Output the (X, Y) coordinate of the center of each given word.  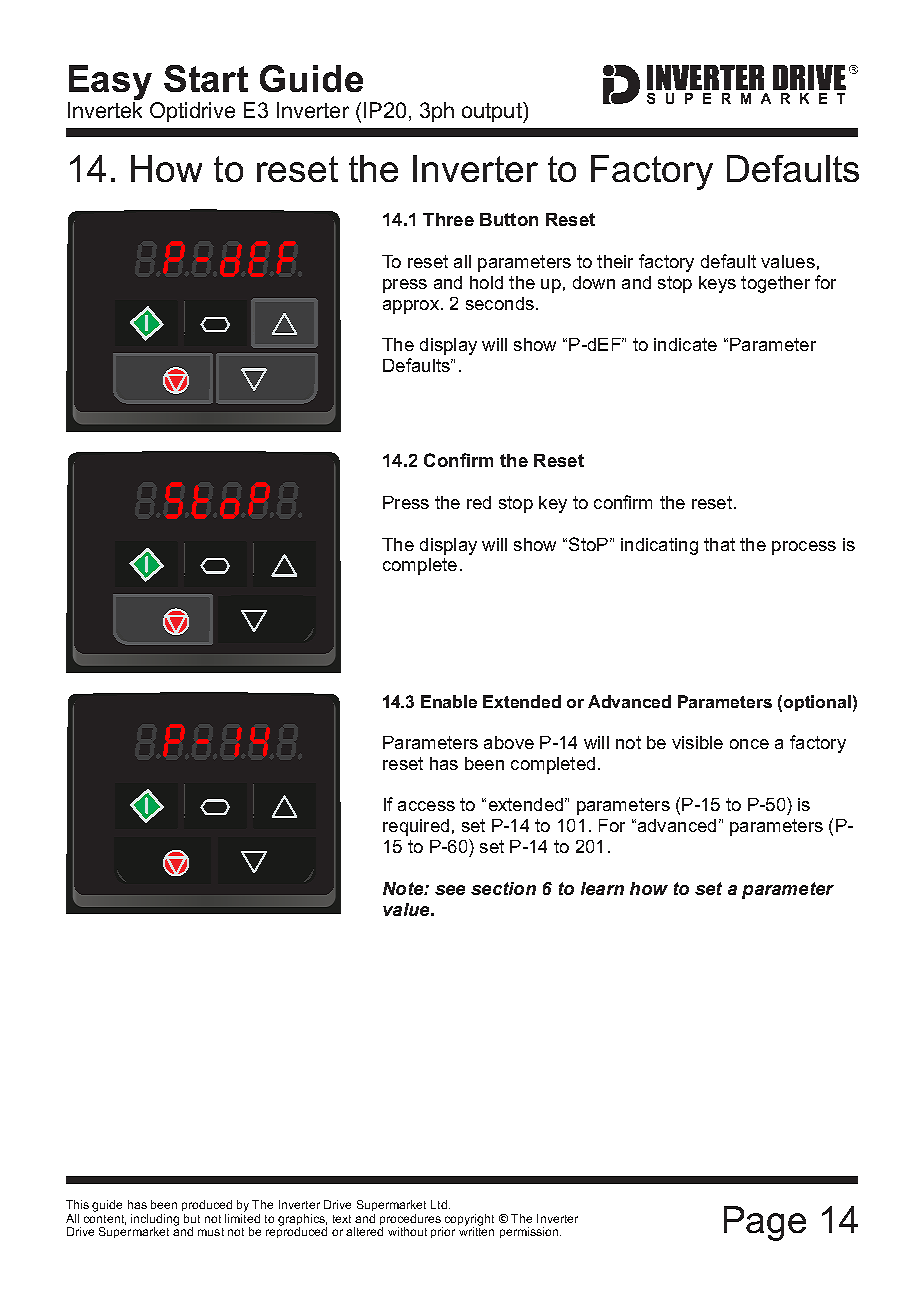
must (211, 1232)
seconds (500, 303)
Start (206, 78)
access (426, 806)
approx (411, 307)
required (416, 827)
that (719, 544)
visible (697, 742)
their (615, 261)
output (493, 112)
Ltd (439, 1204)
